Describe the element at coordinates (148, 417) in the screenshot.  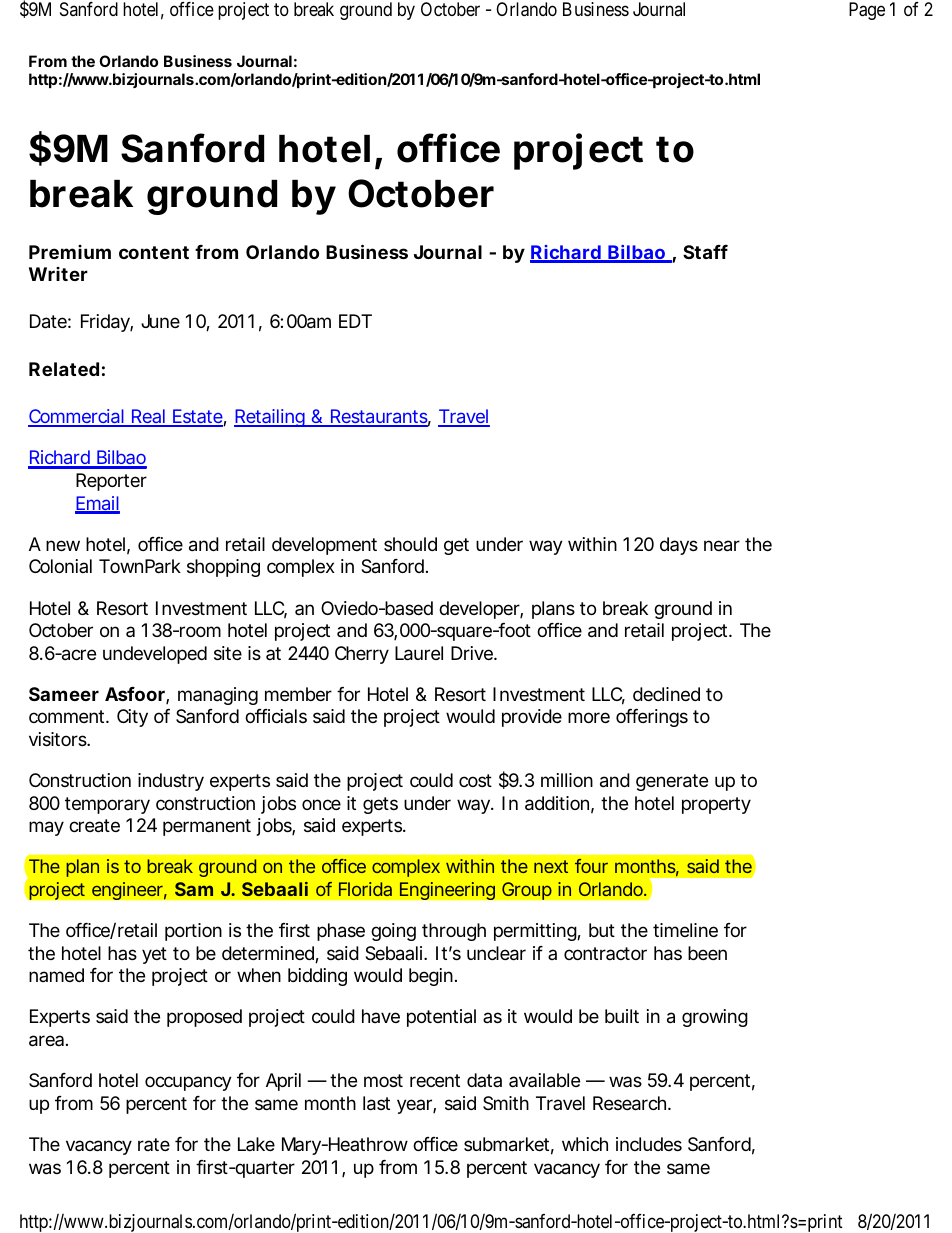
I see `Real` at that location.
